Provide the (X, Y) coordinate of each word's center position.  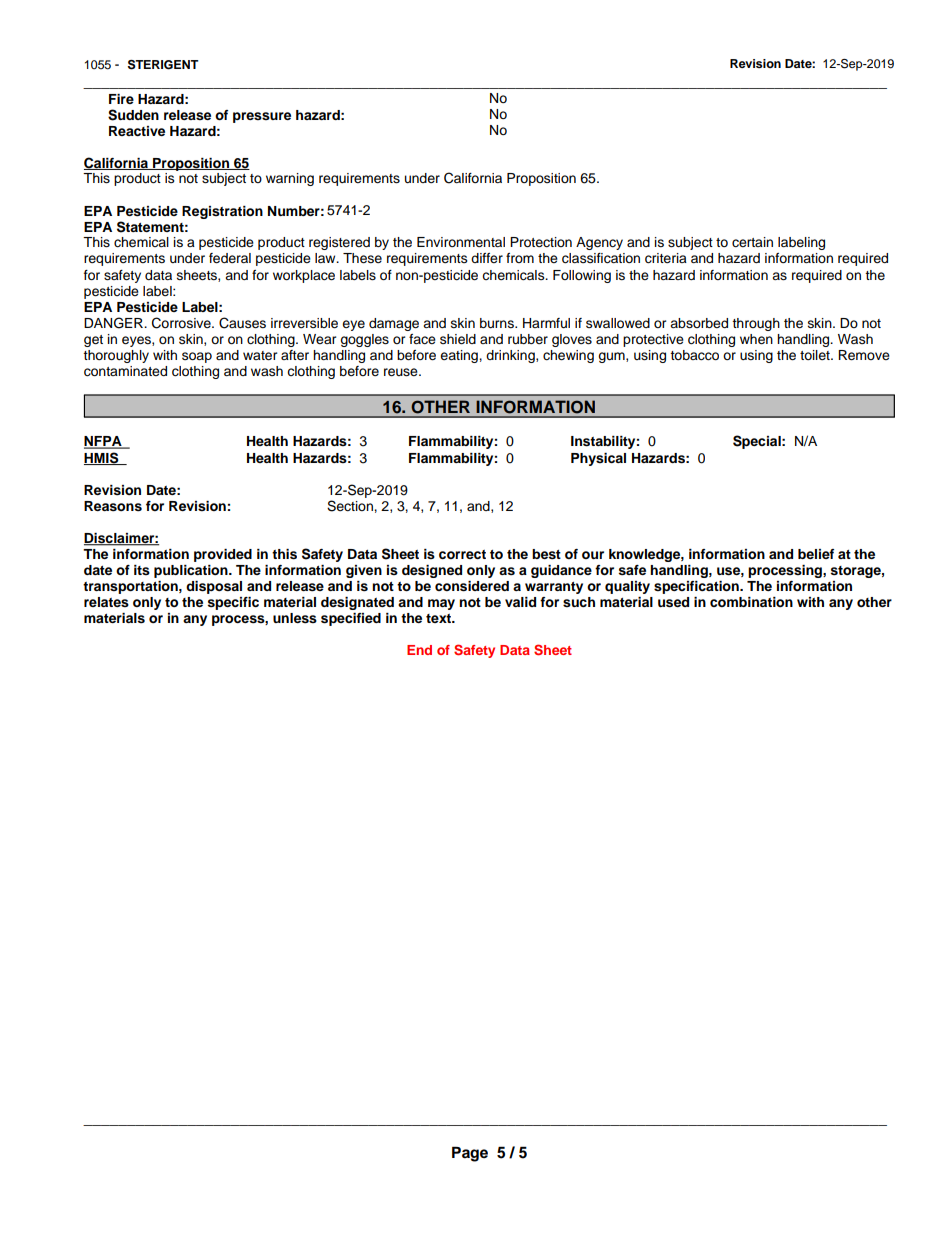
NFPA (104, 442)
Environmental (461, 242)
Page (470, 1154)
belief (816, 554)
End (419, 650)
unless (295, 618)
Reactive (137, 131)
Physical (598, 459)
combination (751, 602)
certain (752, 242)
